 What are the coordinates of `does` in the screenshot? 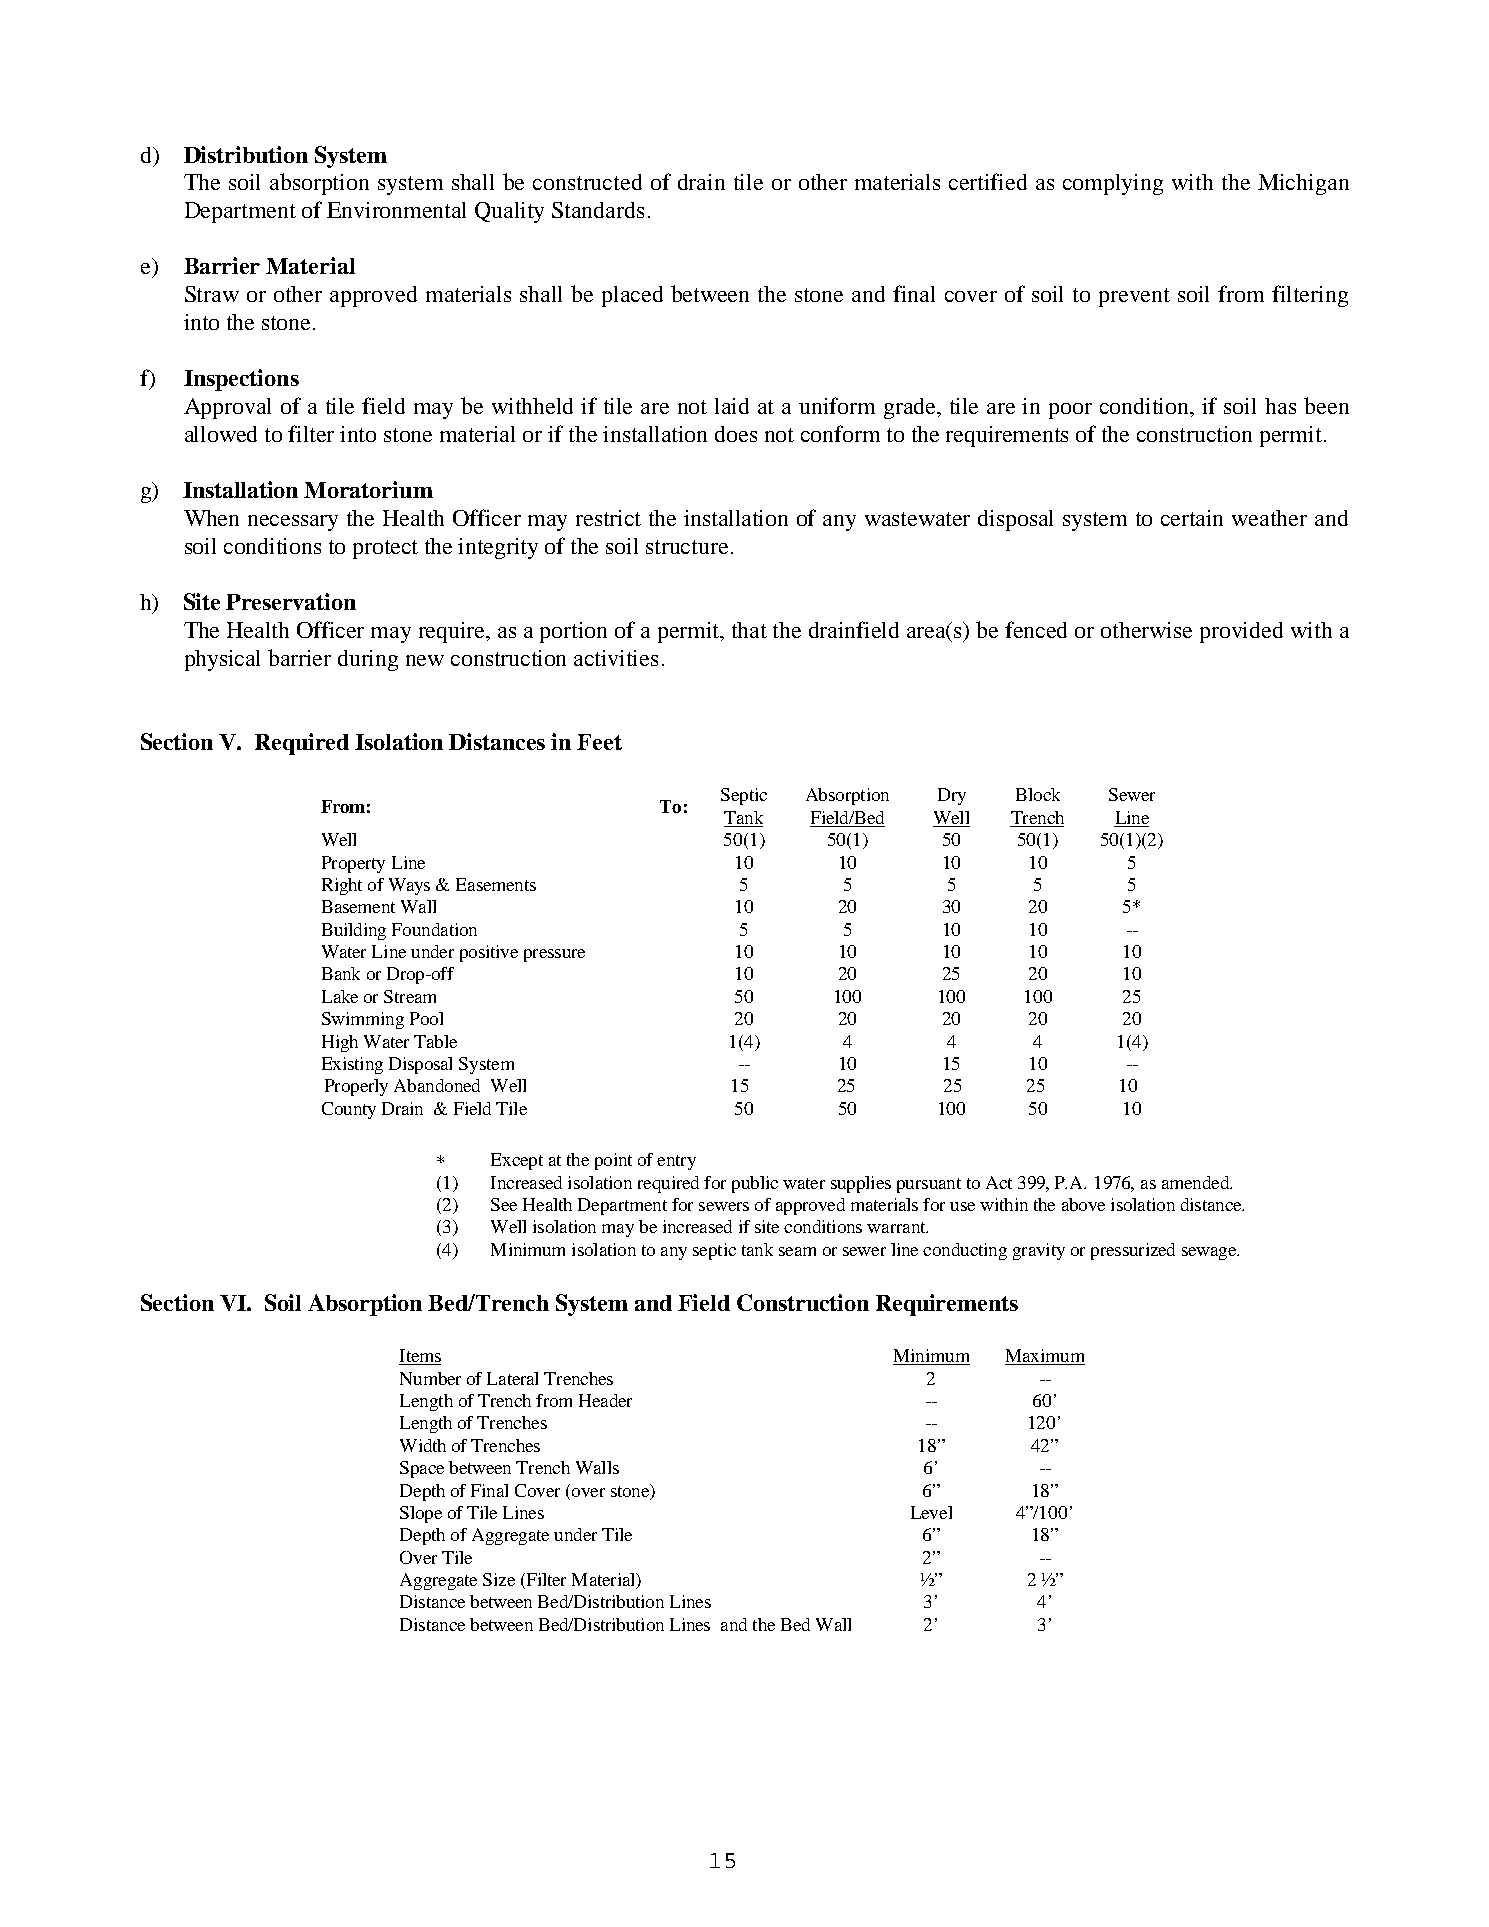 It's located at (736, 434).
